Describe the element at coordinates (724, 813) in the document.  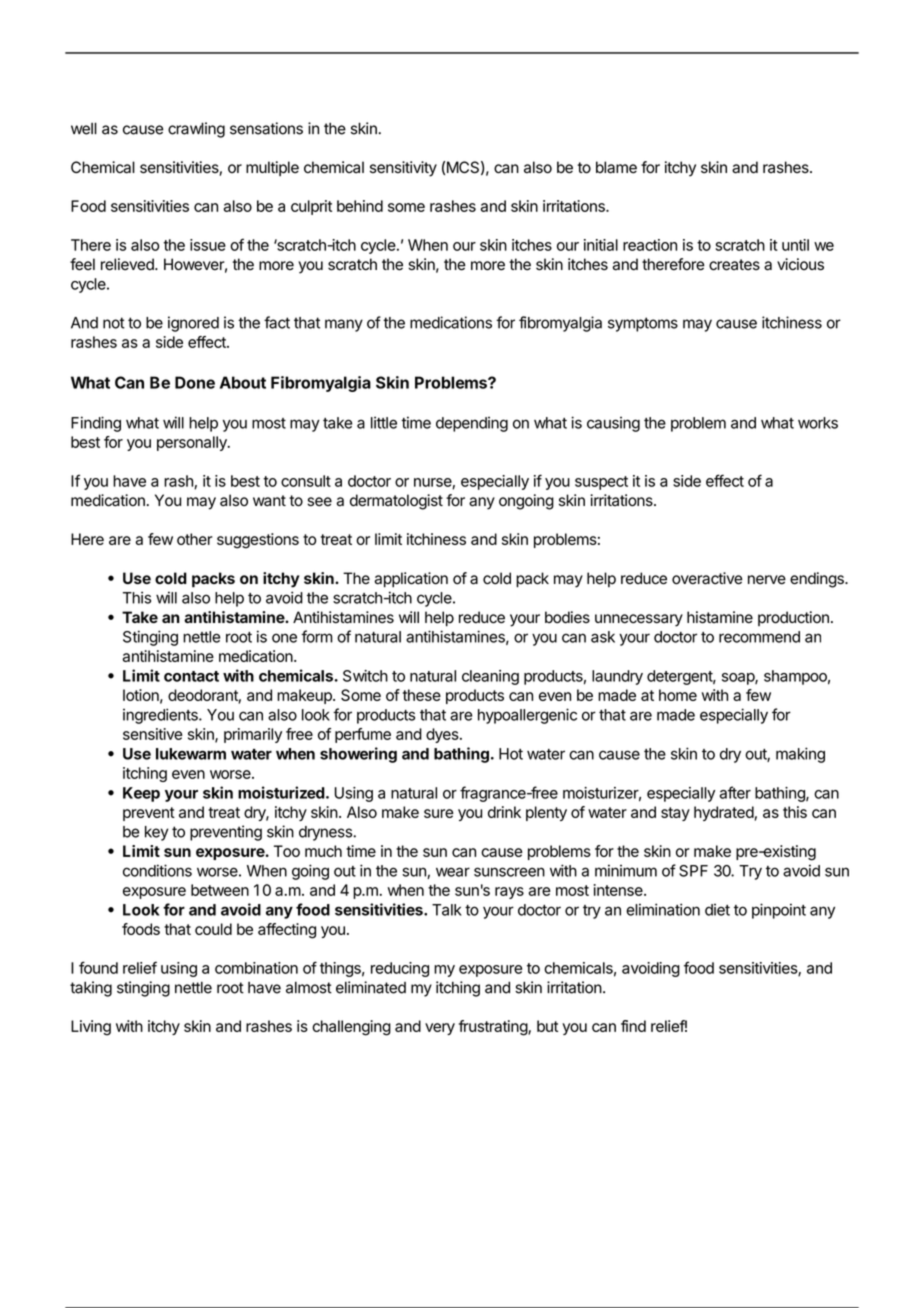
I see `hydrated` at that location.
